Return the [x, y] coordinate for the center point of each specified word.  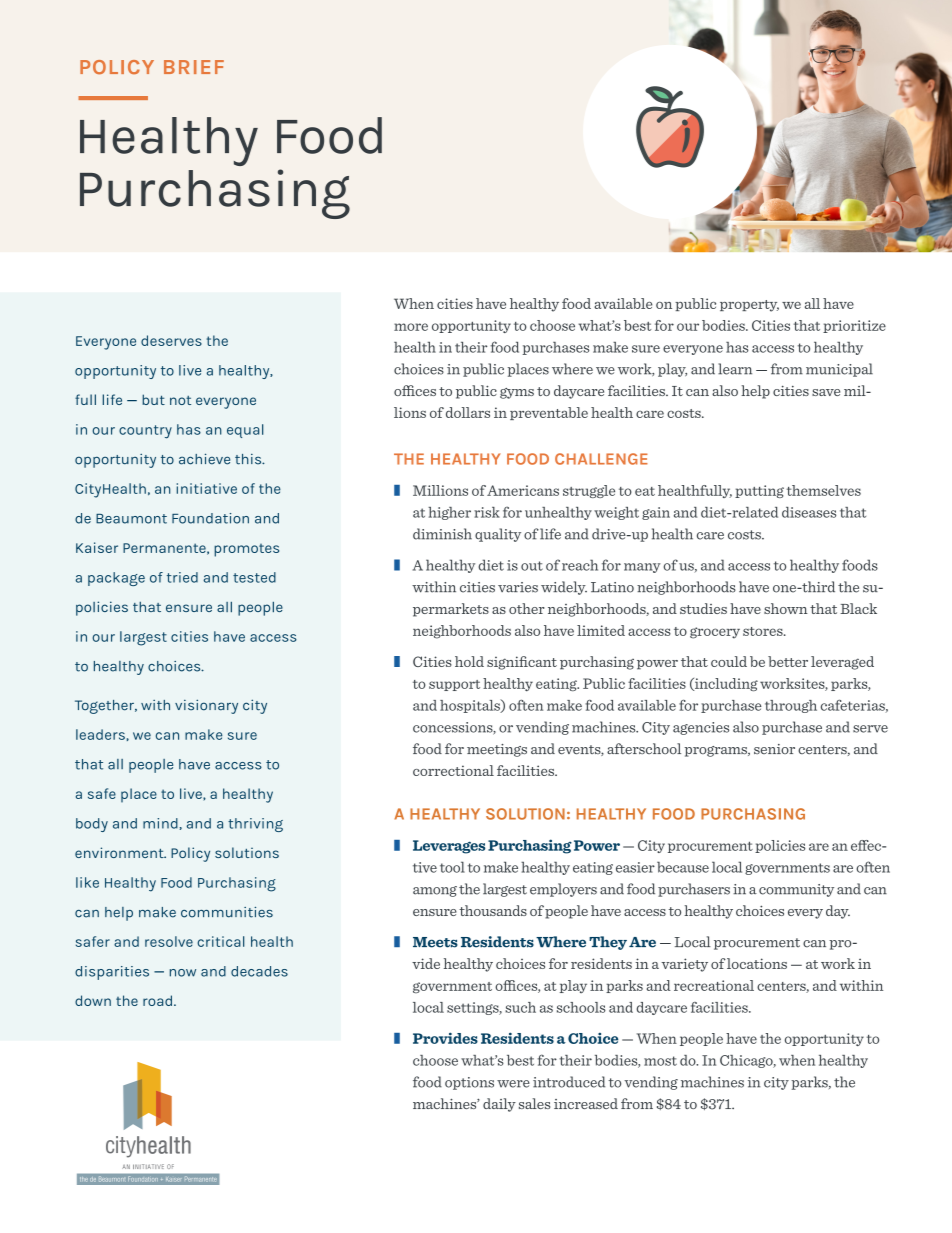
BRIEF [194, 67]
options [469, 1083]
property [749, 306]
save [826, 392]
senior [774, 749]
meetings [497, 750]
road [157, 1000]
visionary [206, 706]
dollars [468, 412]
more [411, 327]
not [180, 400]
